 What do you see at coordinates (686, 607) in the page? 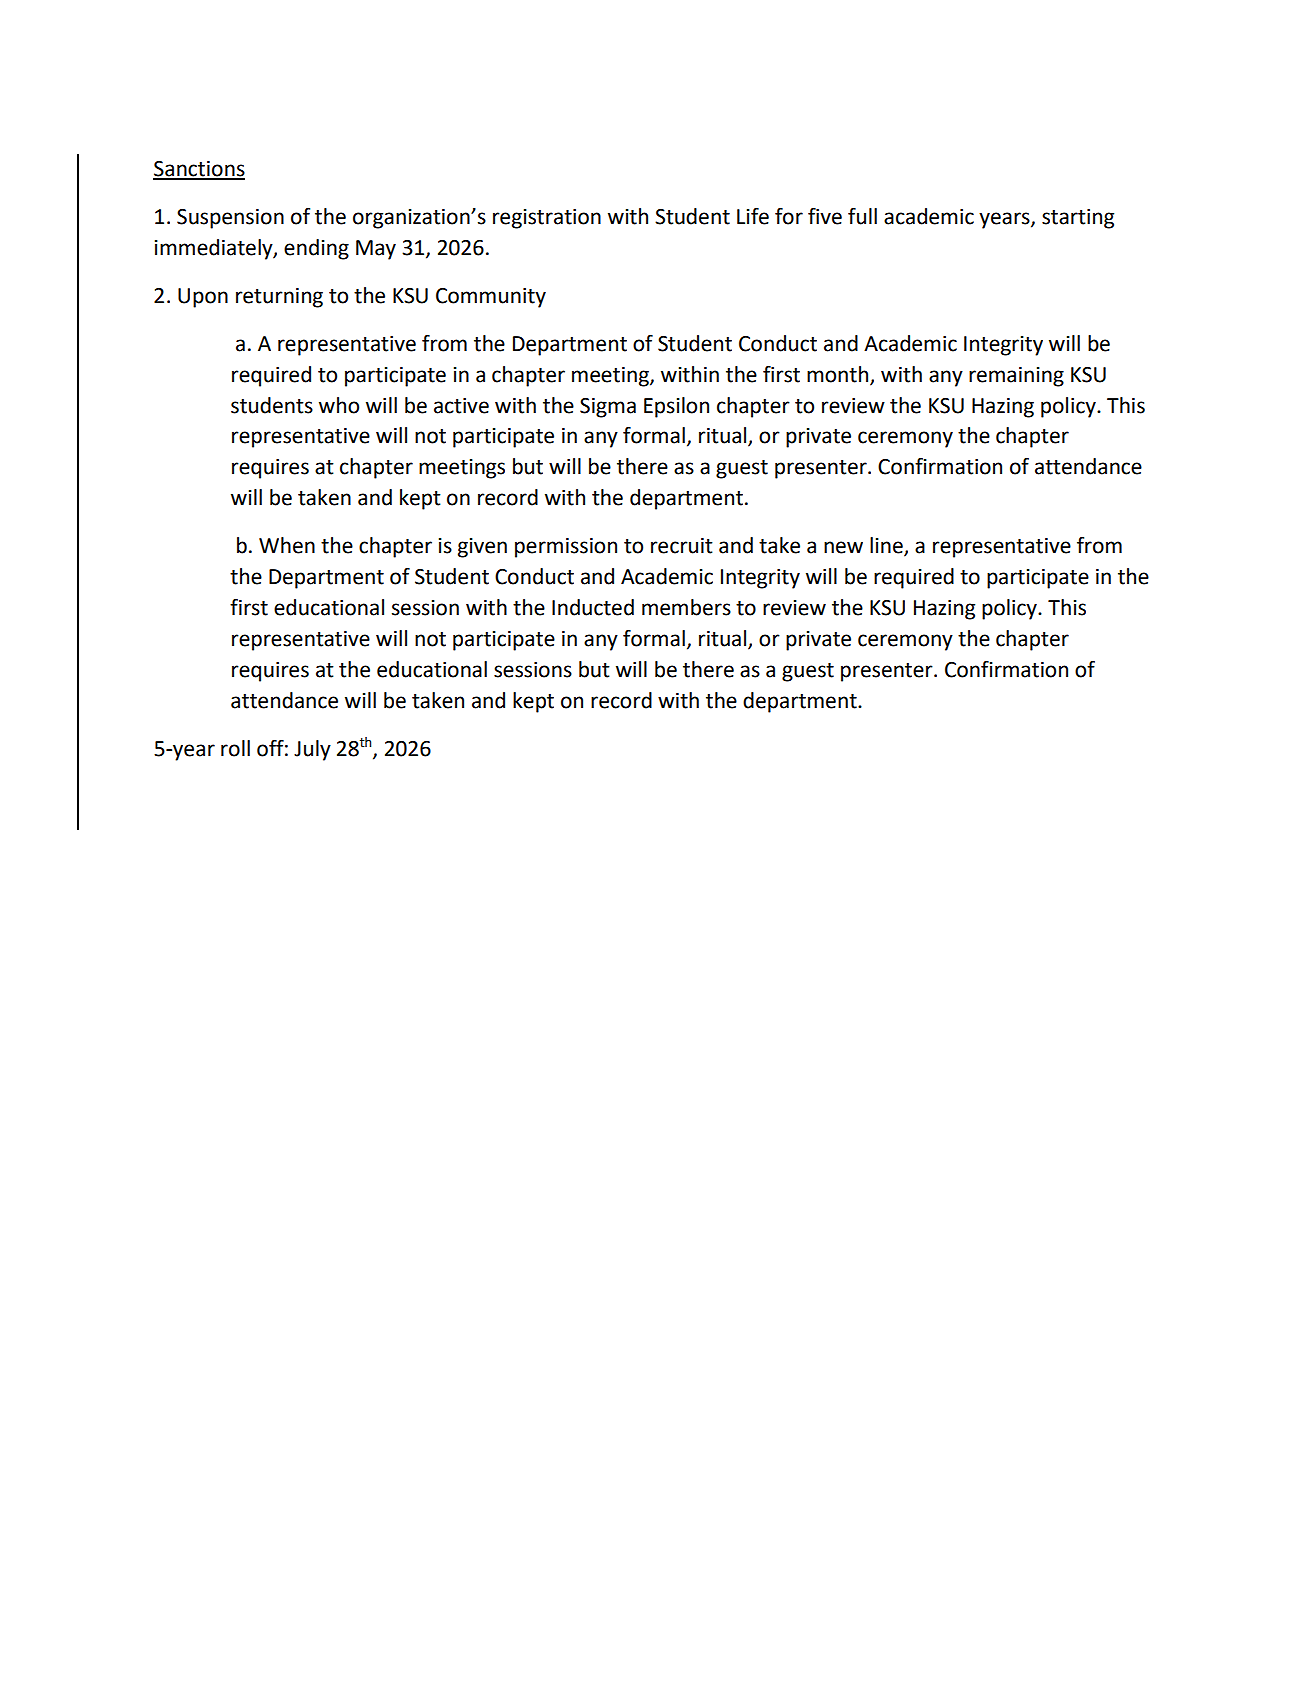
I see `members` at bounding box center [686, 607].
